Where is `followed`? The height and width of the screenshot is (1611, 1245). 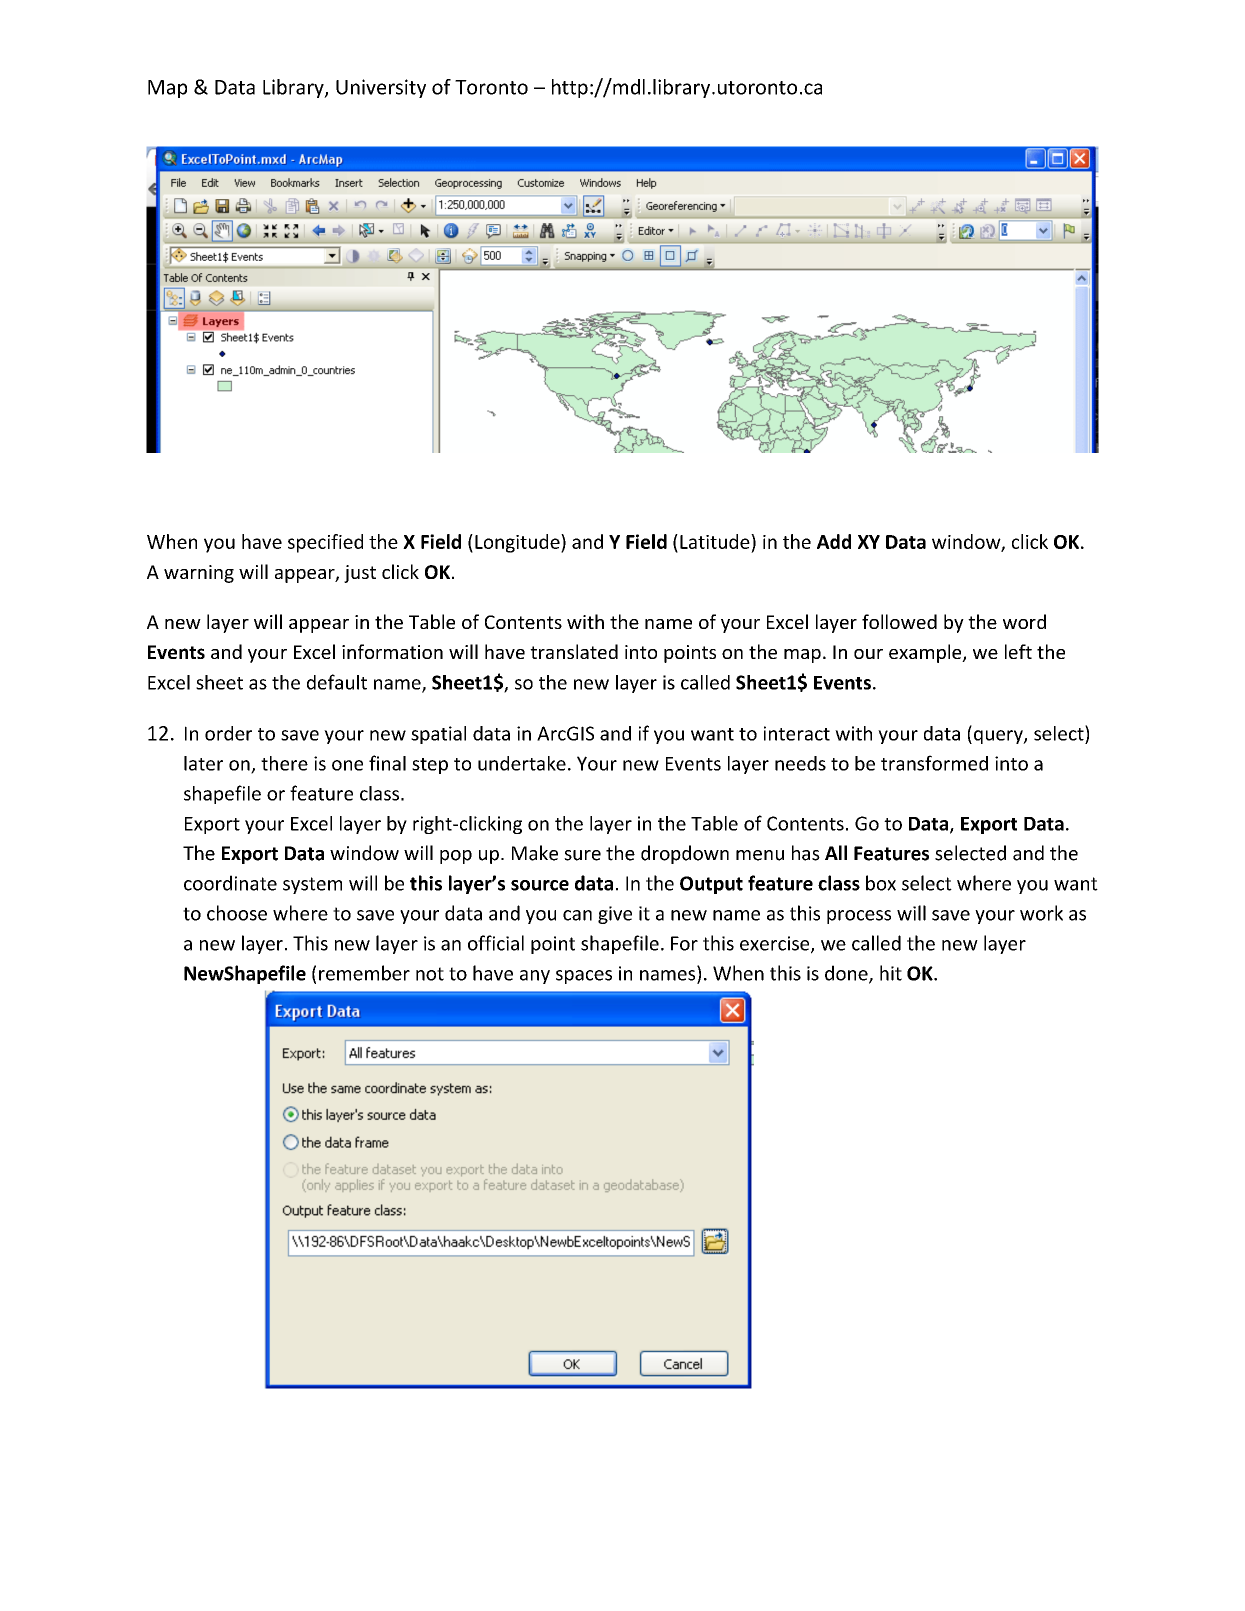 followed is located at coordinates (899, 621).
